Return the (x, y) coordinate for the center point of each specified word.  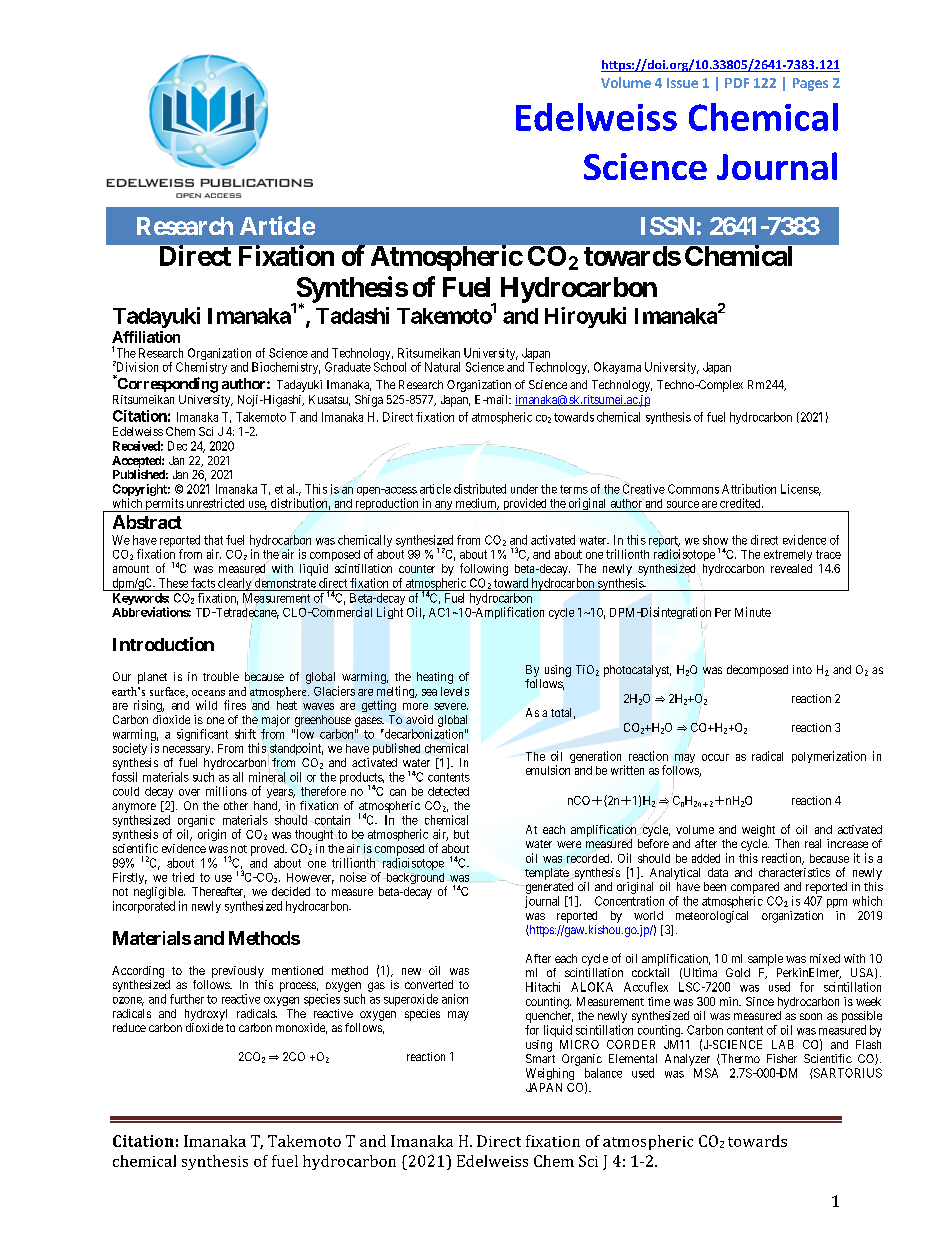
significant (202, 735)
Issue (682, 83)
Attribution (749, 489)
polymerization (829, 757)
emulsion (548, 770)
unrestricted (215, 503)
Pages (810, 84)
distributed (480, 489)
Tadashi (352, 315)
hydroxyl (206, 1015)
